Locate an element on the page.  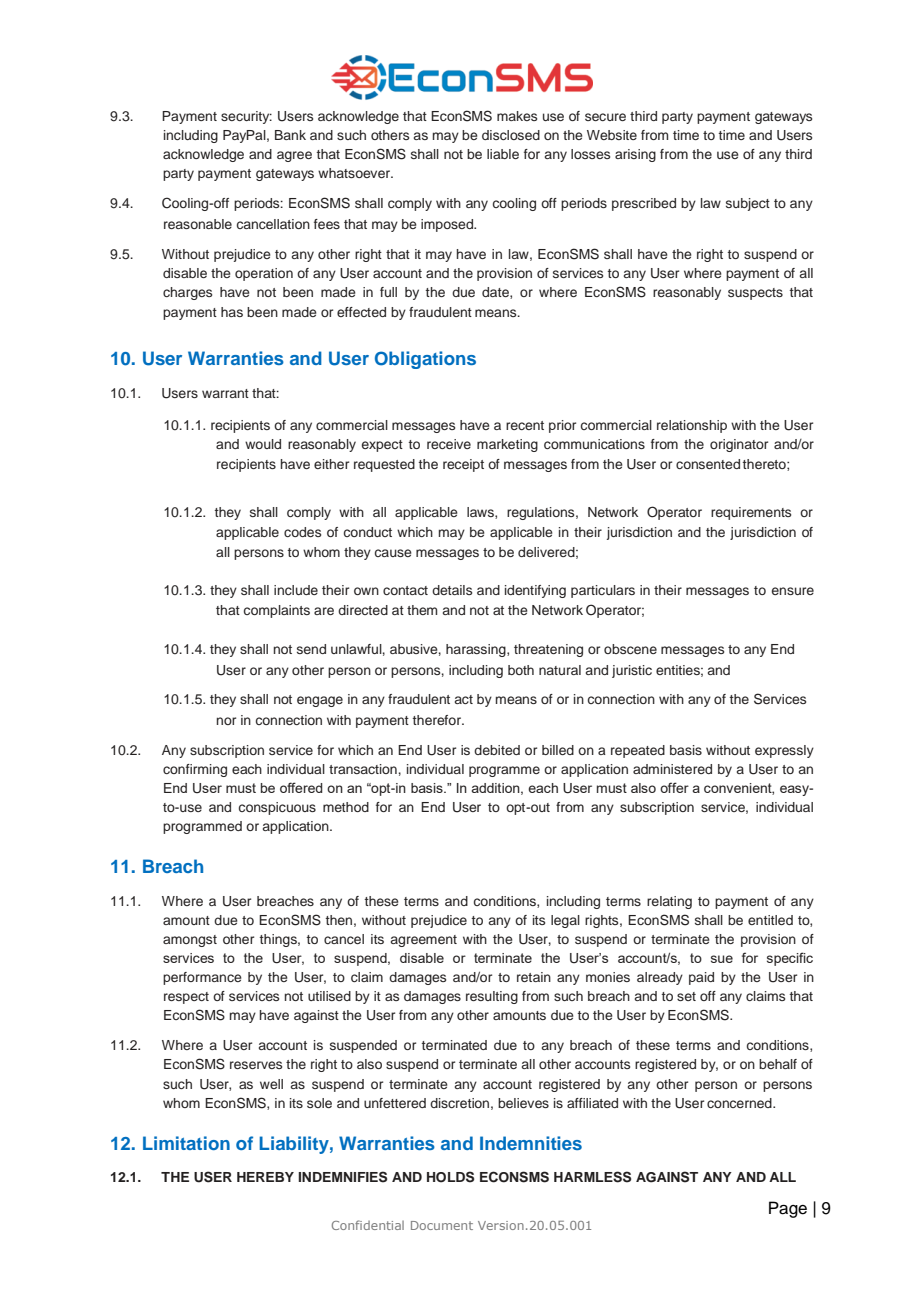
obscene is located at coordinates (630, 649).
